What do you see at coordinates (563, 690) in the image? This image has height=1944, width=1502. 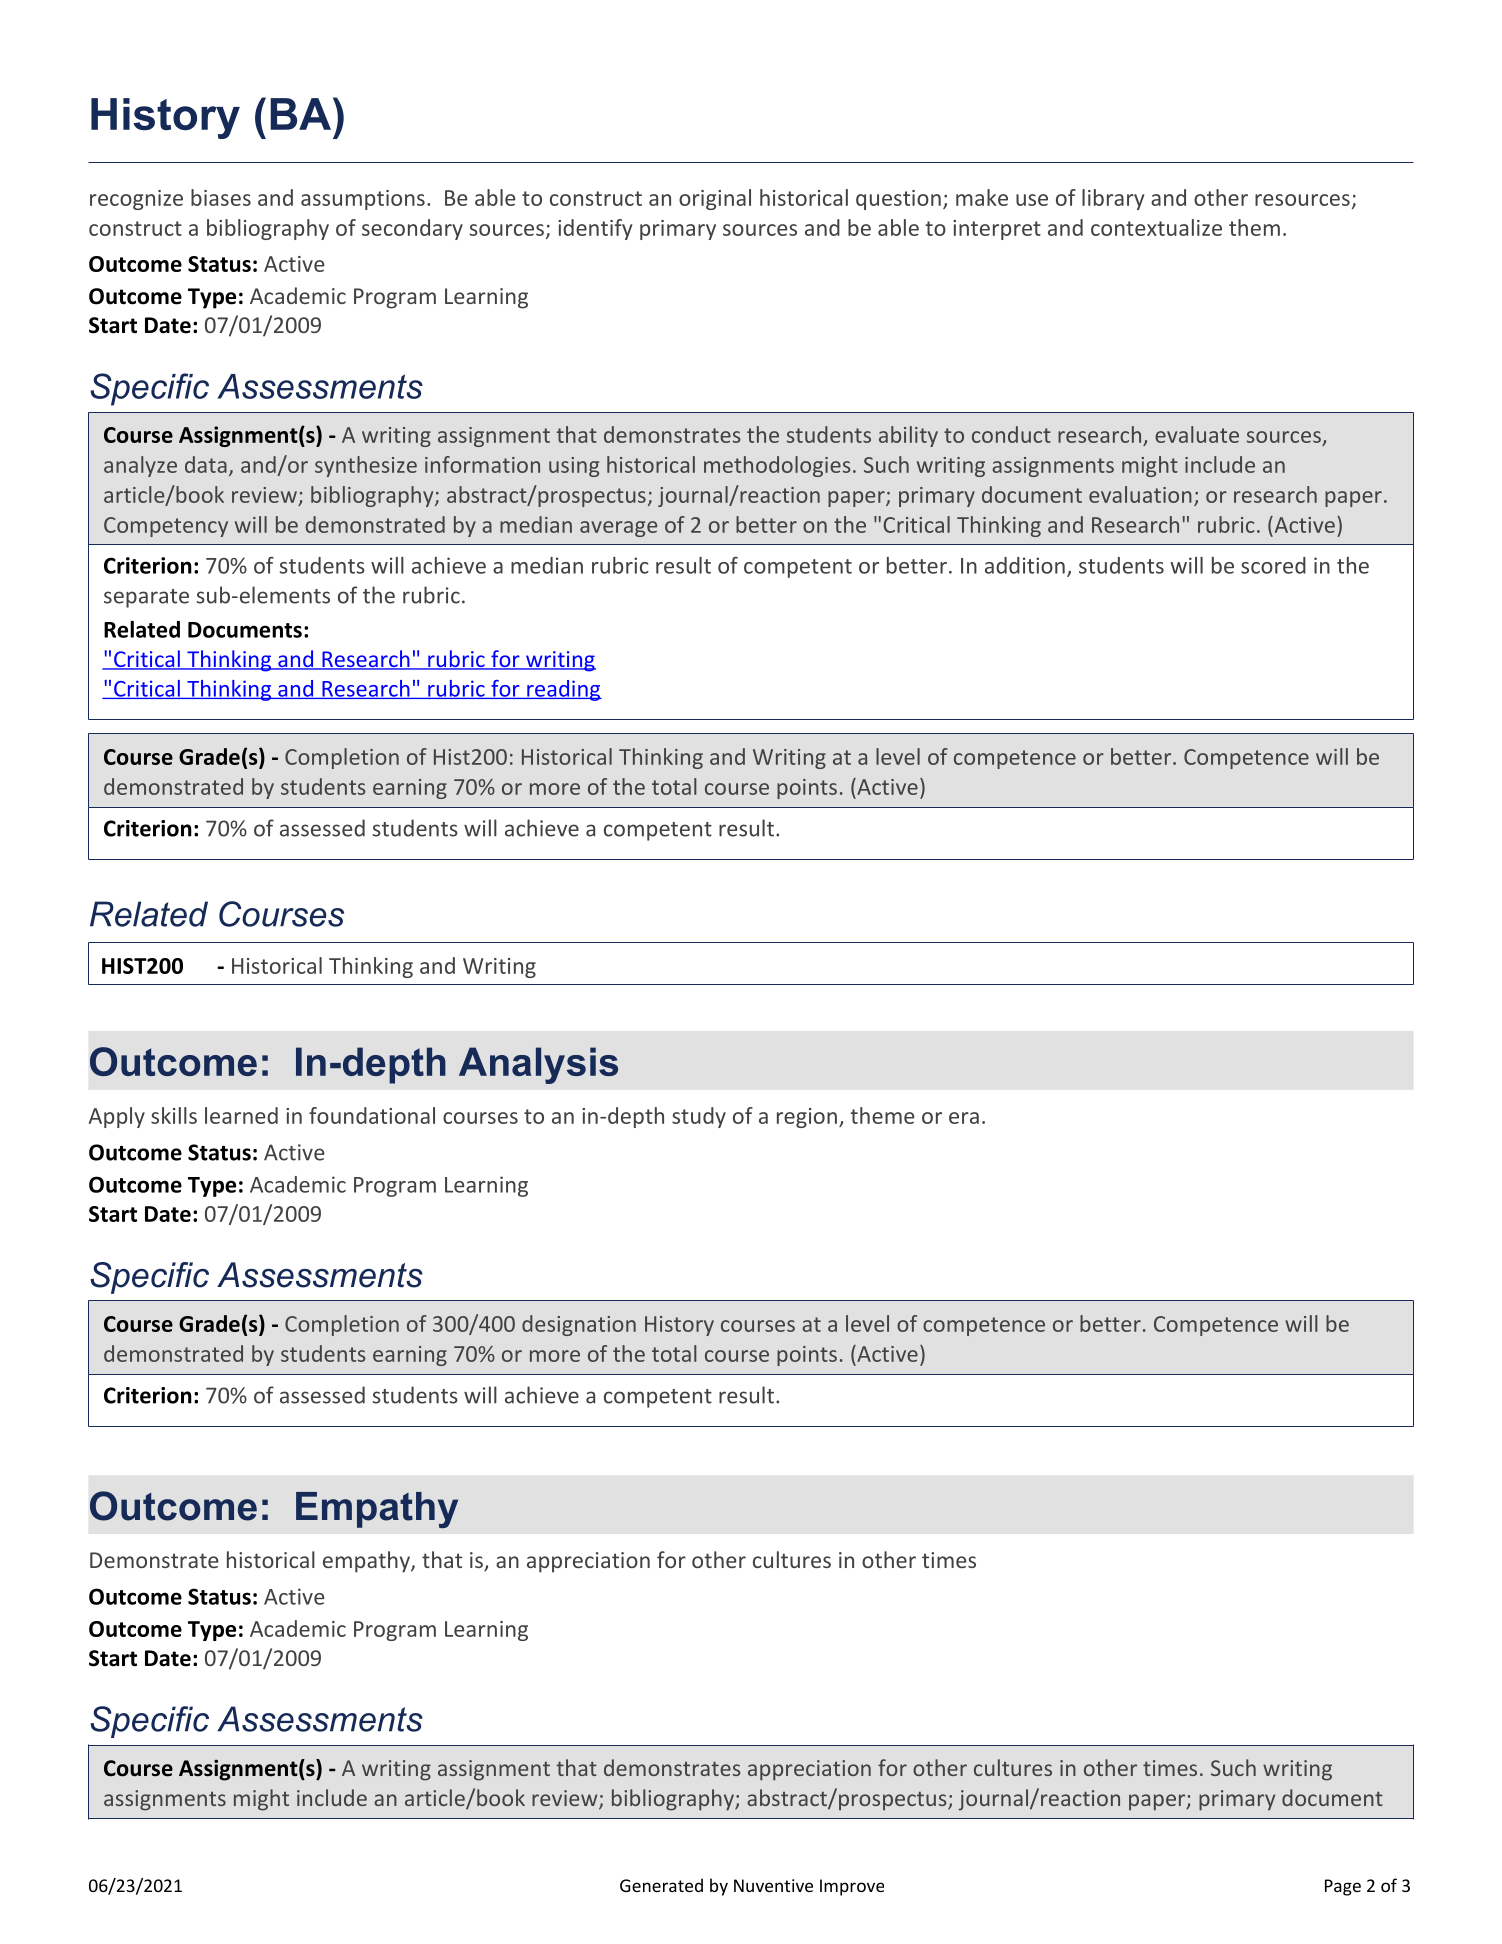 I see `reading` at bounding box center [563, 690].
